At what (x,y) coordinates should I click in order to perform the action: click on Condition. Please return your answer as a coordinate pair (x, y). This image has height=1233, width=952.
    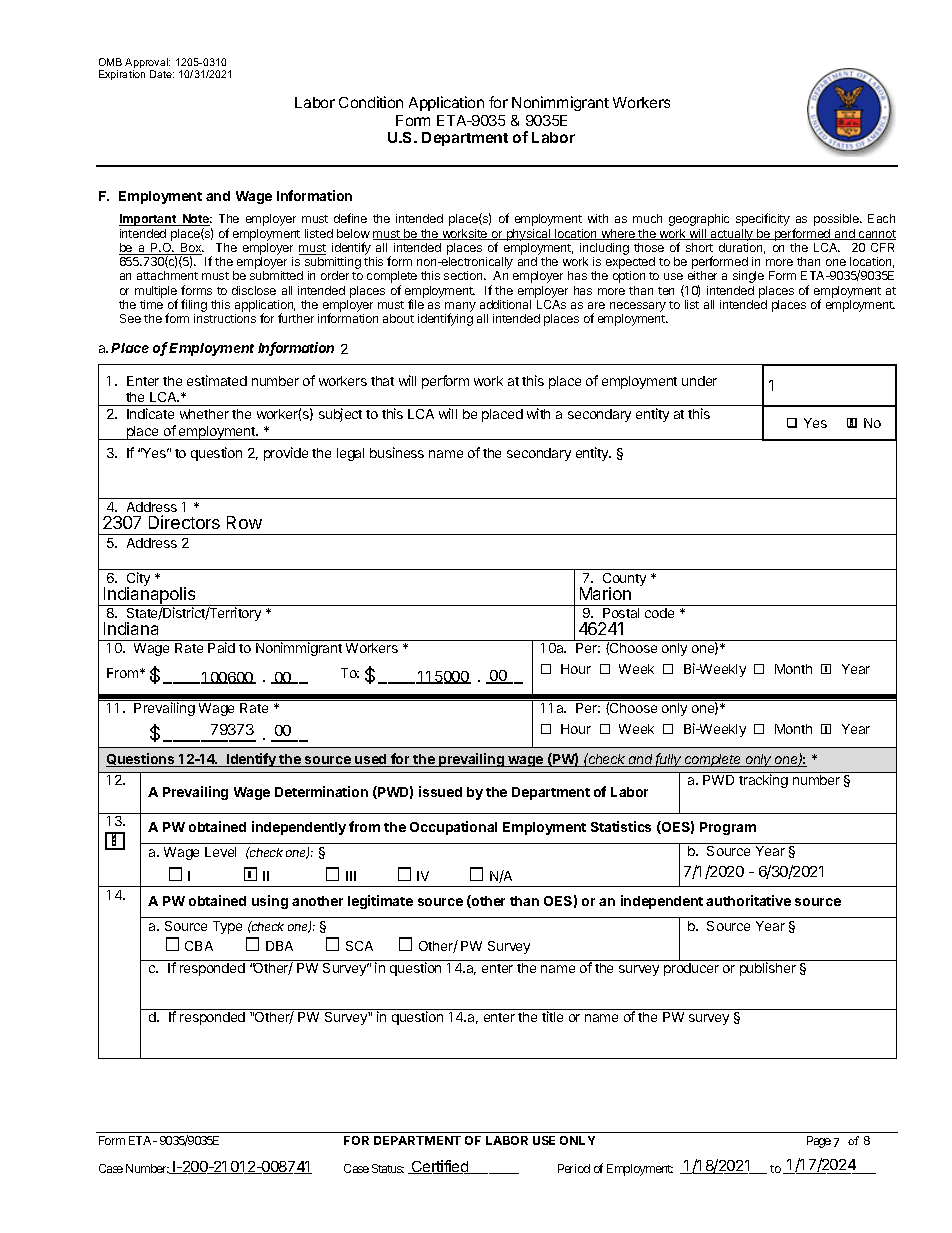
    Looking at the image, I should click on (371, 102).
